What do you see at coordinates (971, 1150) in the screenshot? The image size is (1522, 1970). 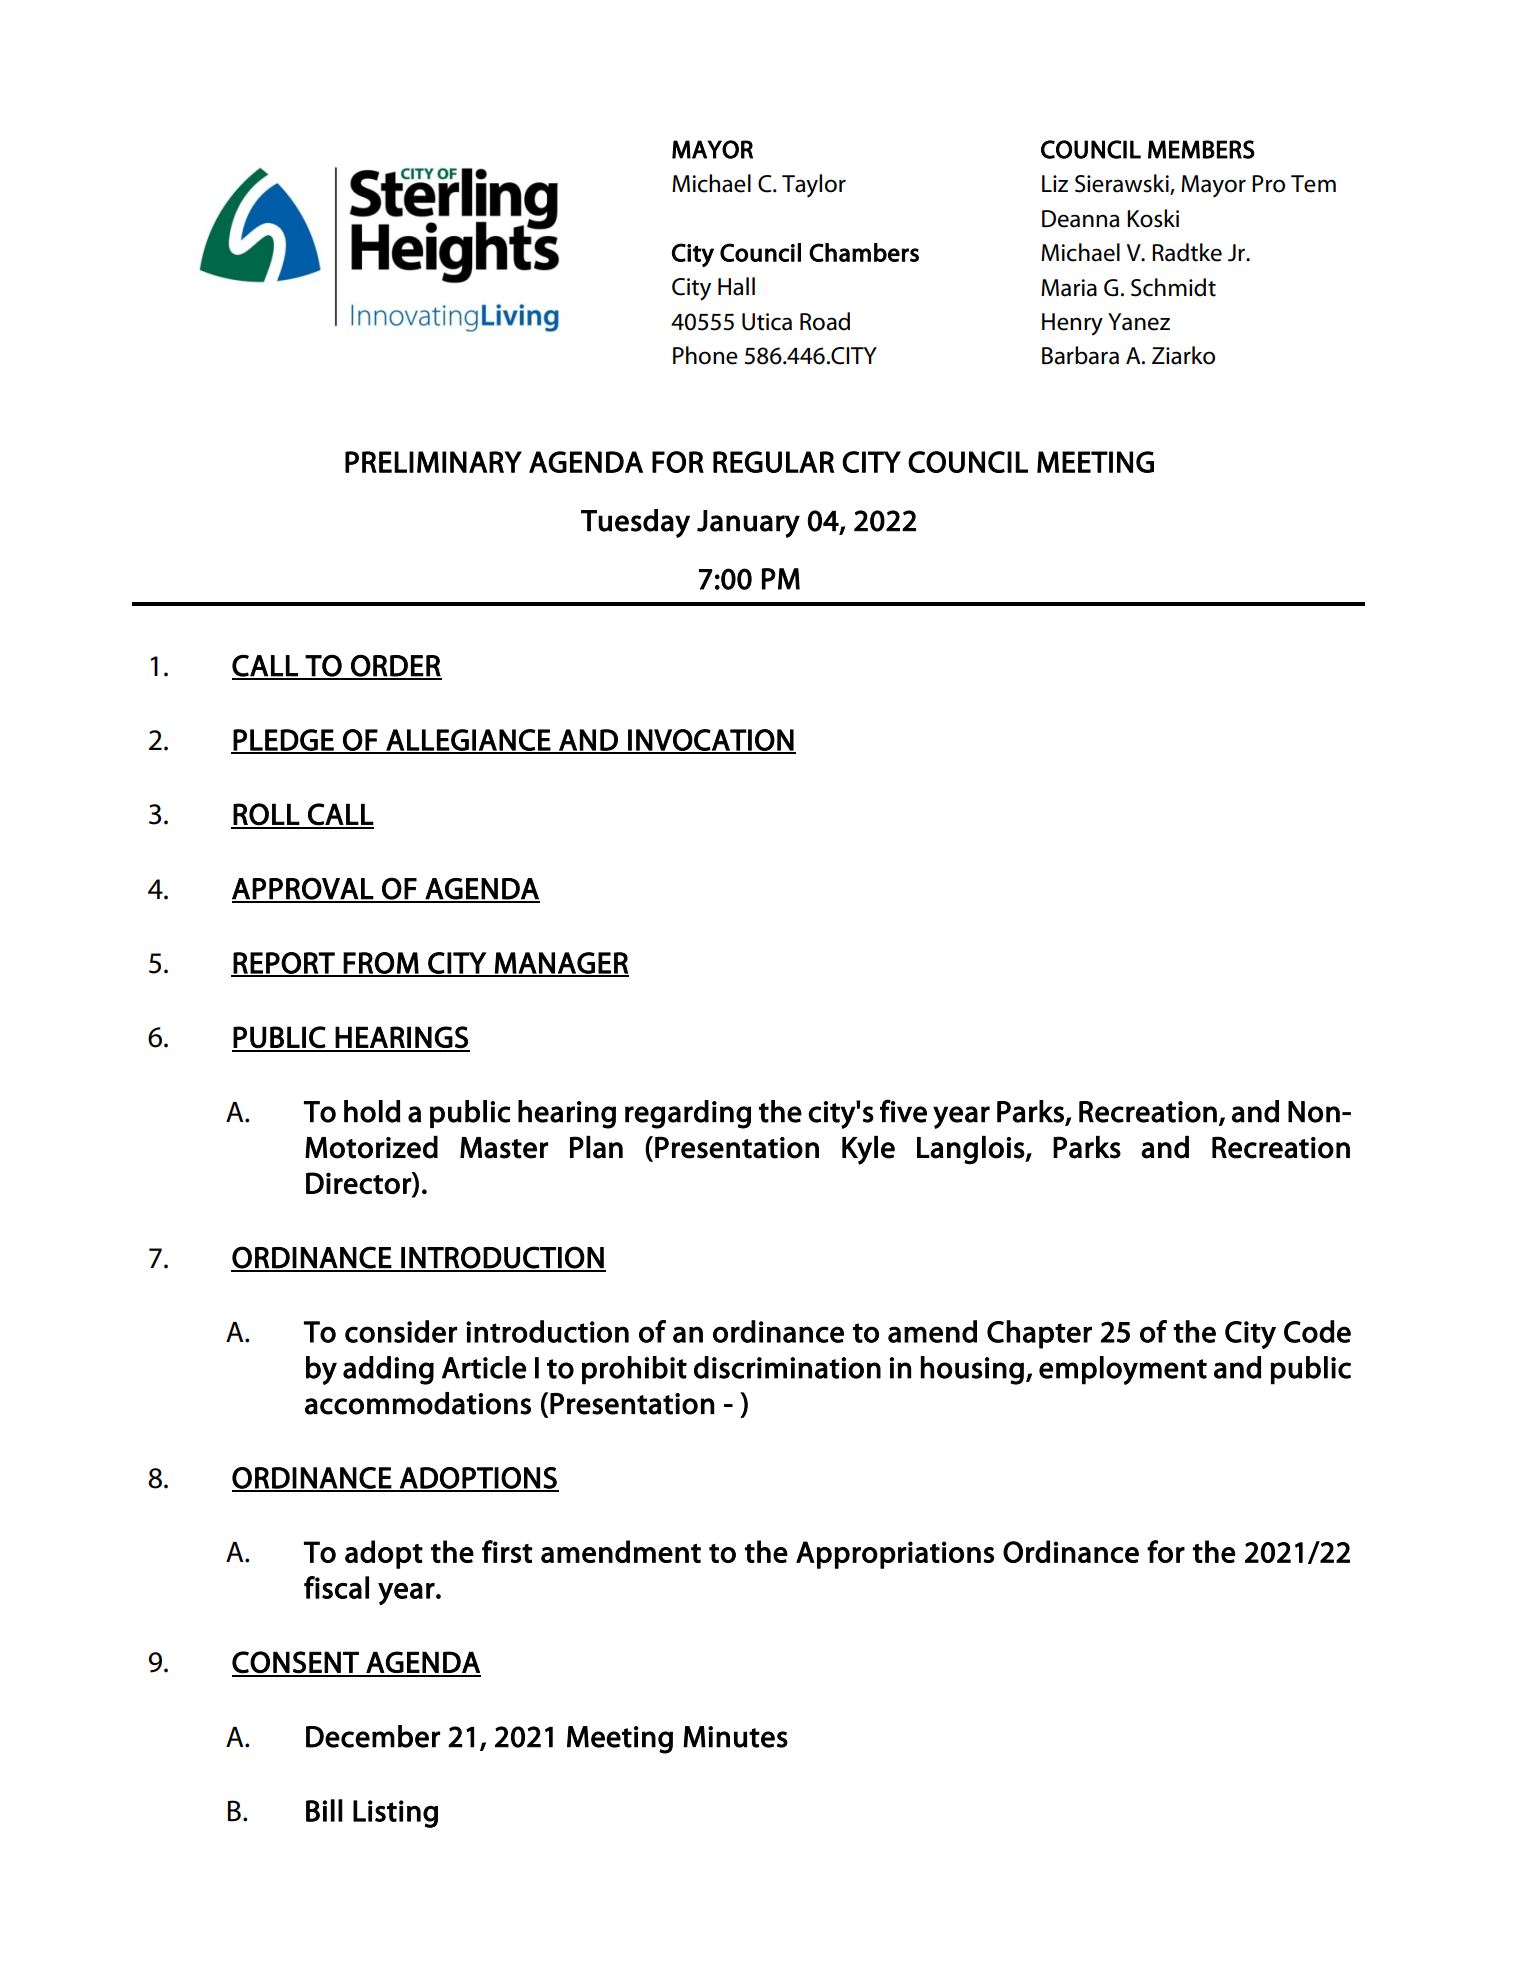 I see `Langlois` at bounding box center [971, 1150].
